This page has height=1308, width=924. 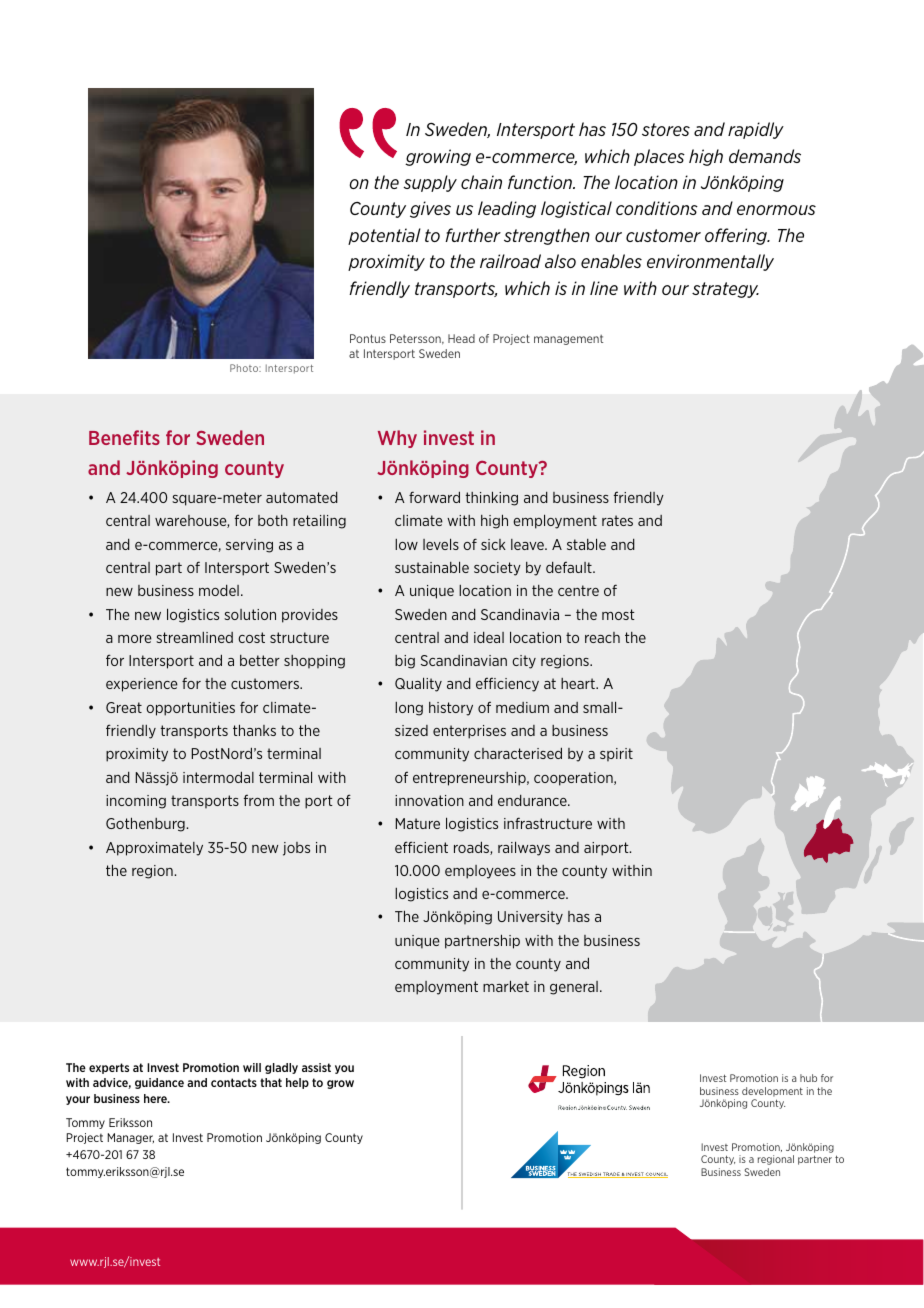 What do you see at coordinates (430, 183) in the page?
I see `supply` at bounding box center [430, 183].
